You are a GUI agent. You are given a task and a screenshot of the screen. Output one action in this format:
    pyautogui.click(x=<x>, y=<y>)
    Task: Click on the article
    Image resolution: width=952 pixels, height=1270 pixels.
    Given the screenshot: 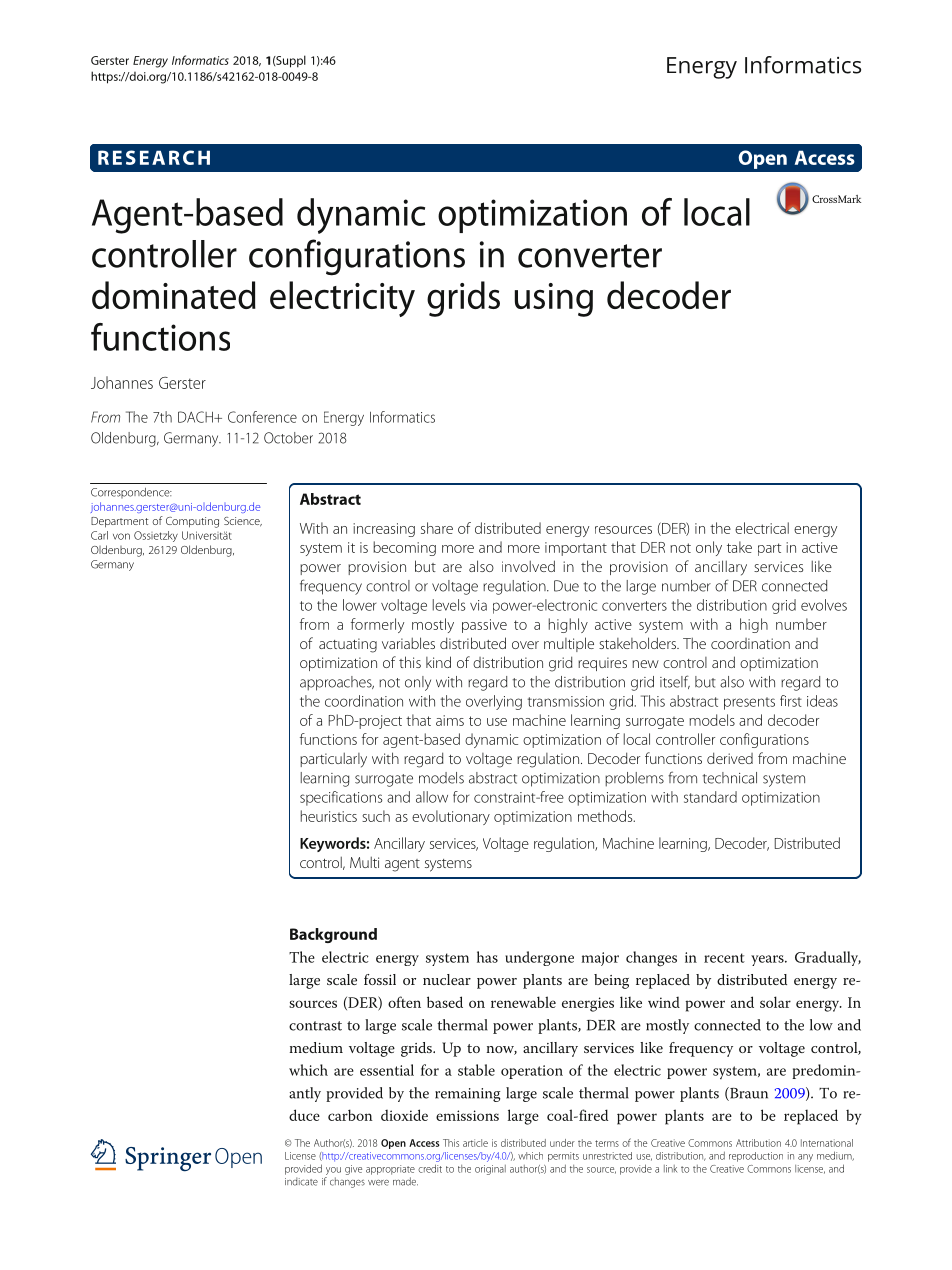 What is the action you would take?
    pyautogui.click(x=475, y=1143)
